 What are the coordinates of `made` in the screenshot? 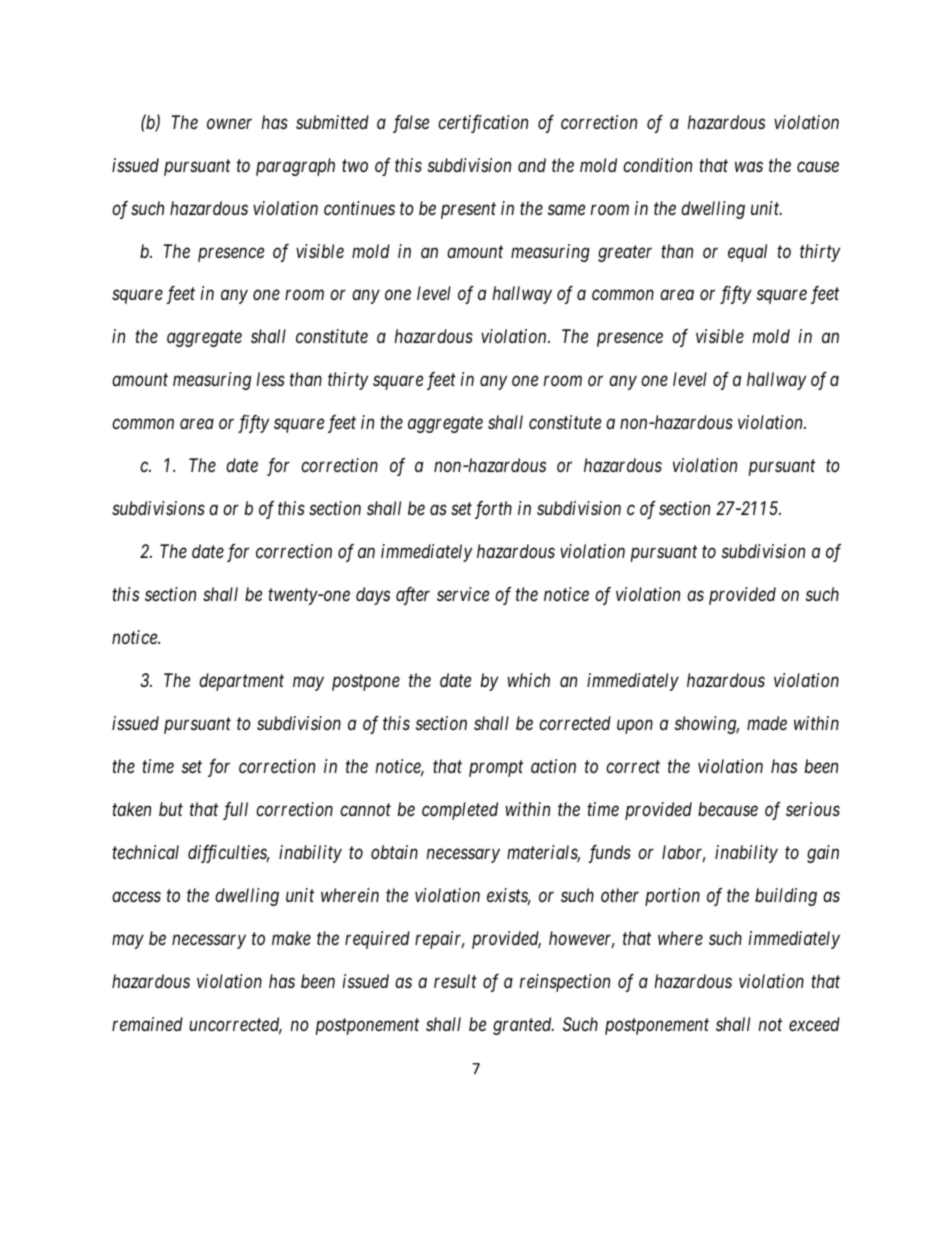 It's located at (767, 723).
